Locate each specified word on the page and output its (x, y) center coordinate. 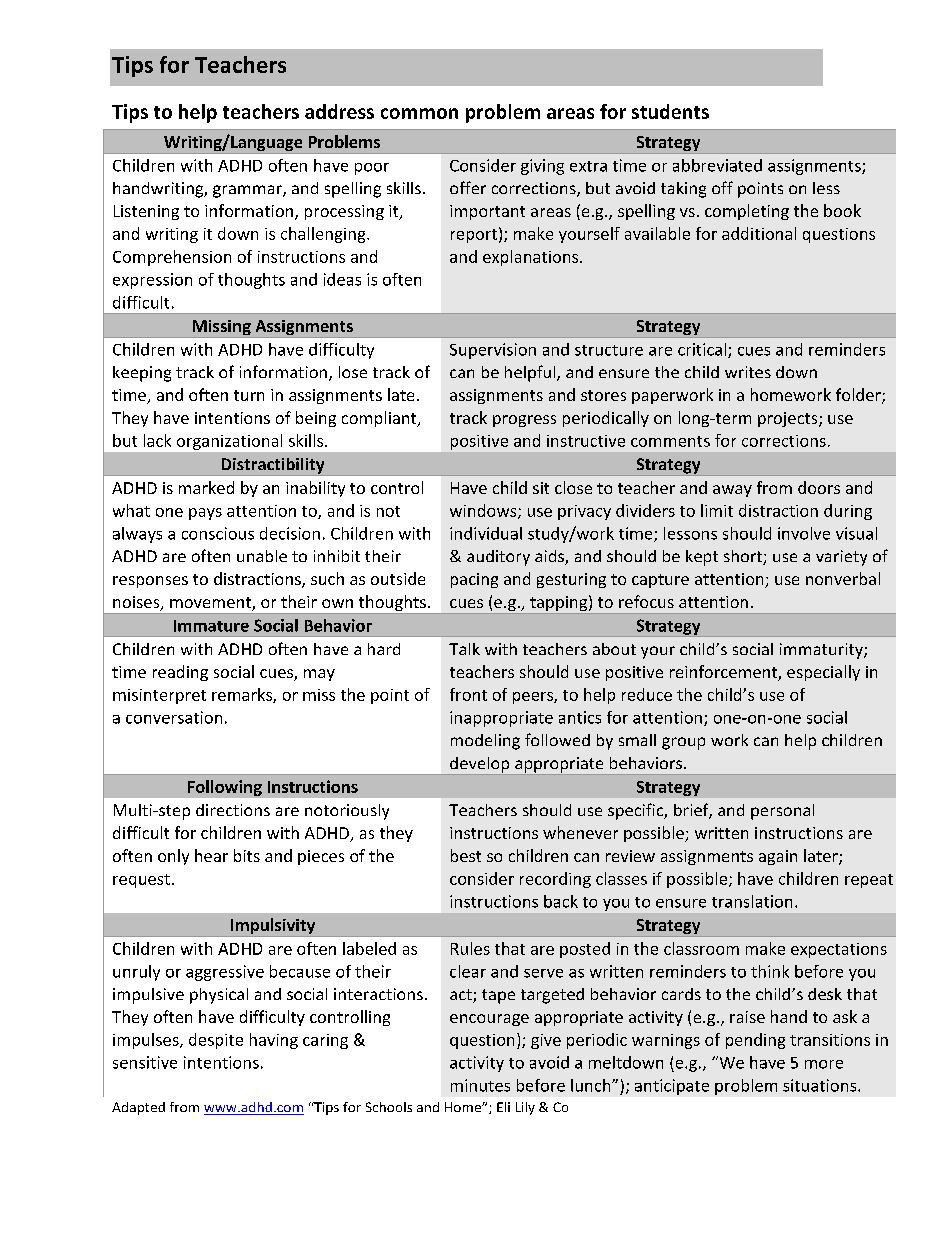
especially (823, 673)
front (468, 694)
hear (211, 855)
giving (542, 167)
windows (484, 511)
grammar (248, 191)
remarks (243, 695)
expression (152, 281)
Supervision (493, 351)
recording (555, 880)
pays (205, 514)
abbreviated (717, 165)
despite (216, 1041)
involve (804, 533)
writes (748, 372)
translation (752, 901)
